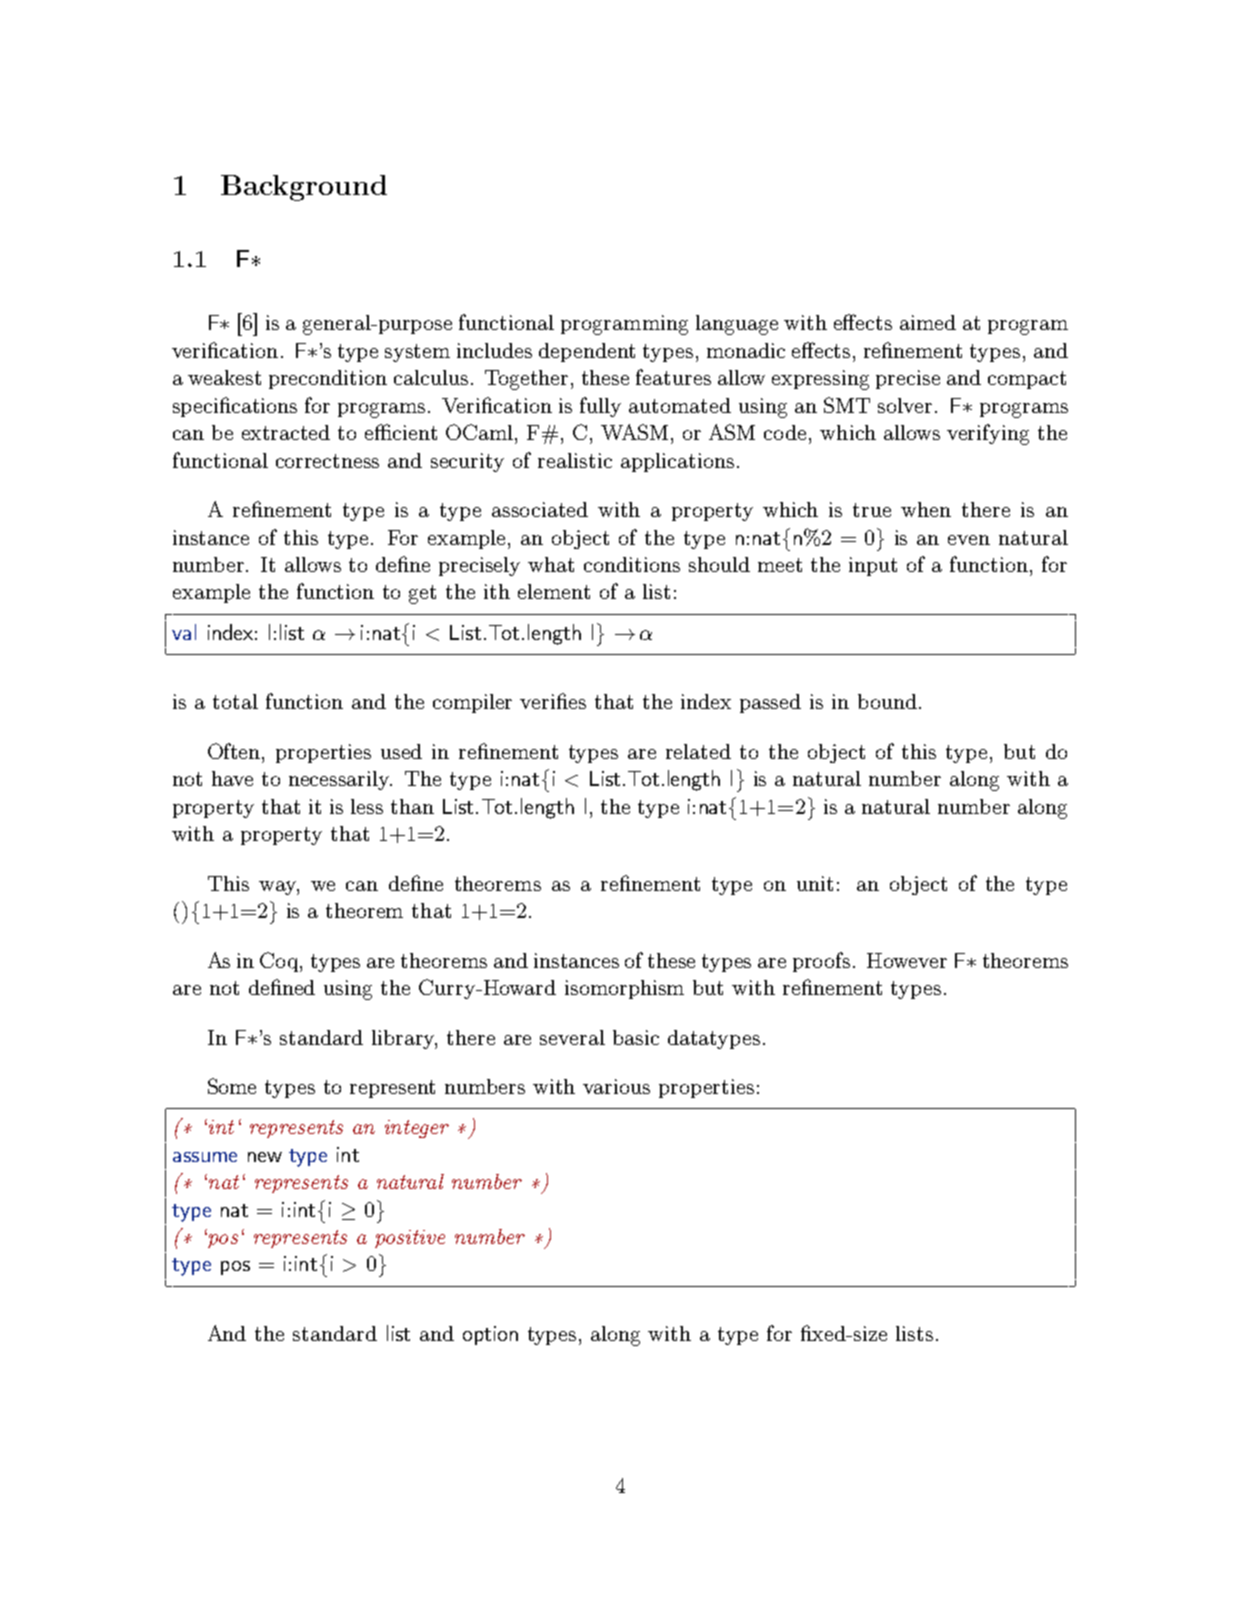 This document has height=1605, width=1241. What do you see at coordinates (410, 1239) in the document?
I see `positive` at bounding box center [410, 1239].
